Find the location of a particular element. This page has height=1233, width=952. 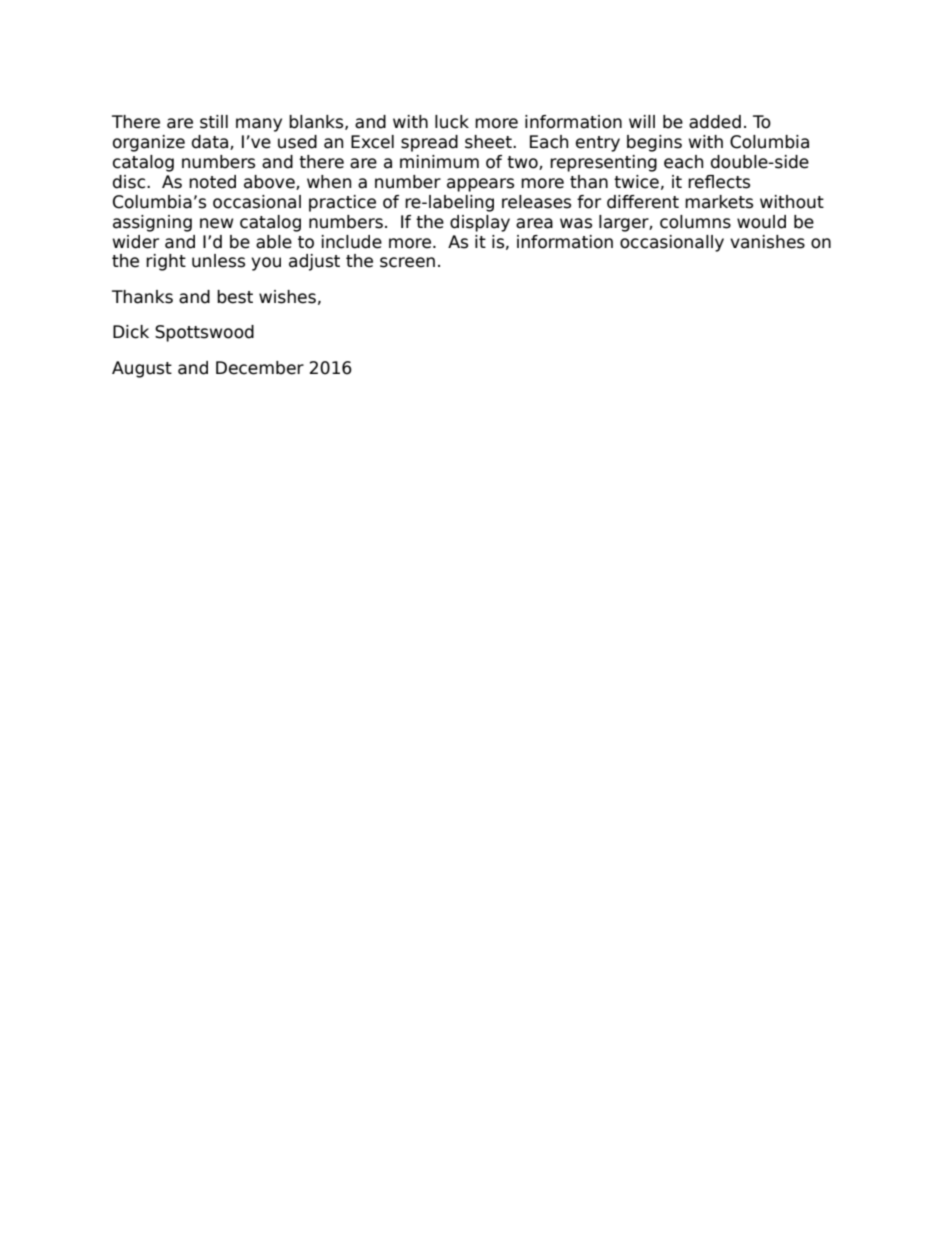

wishes is located at coordinates (287, 297).
